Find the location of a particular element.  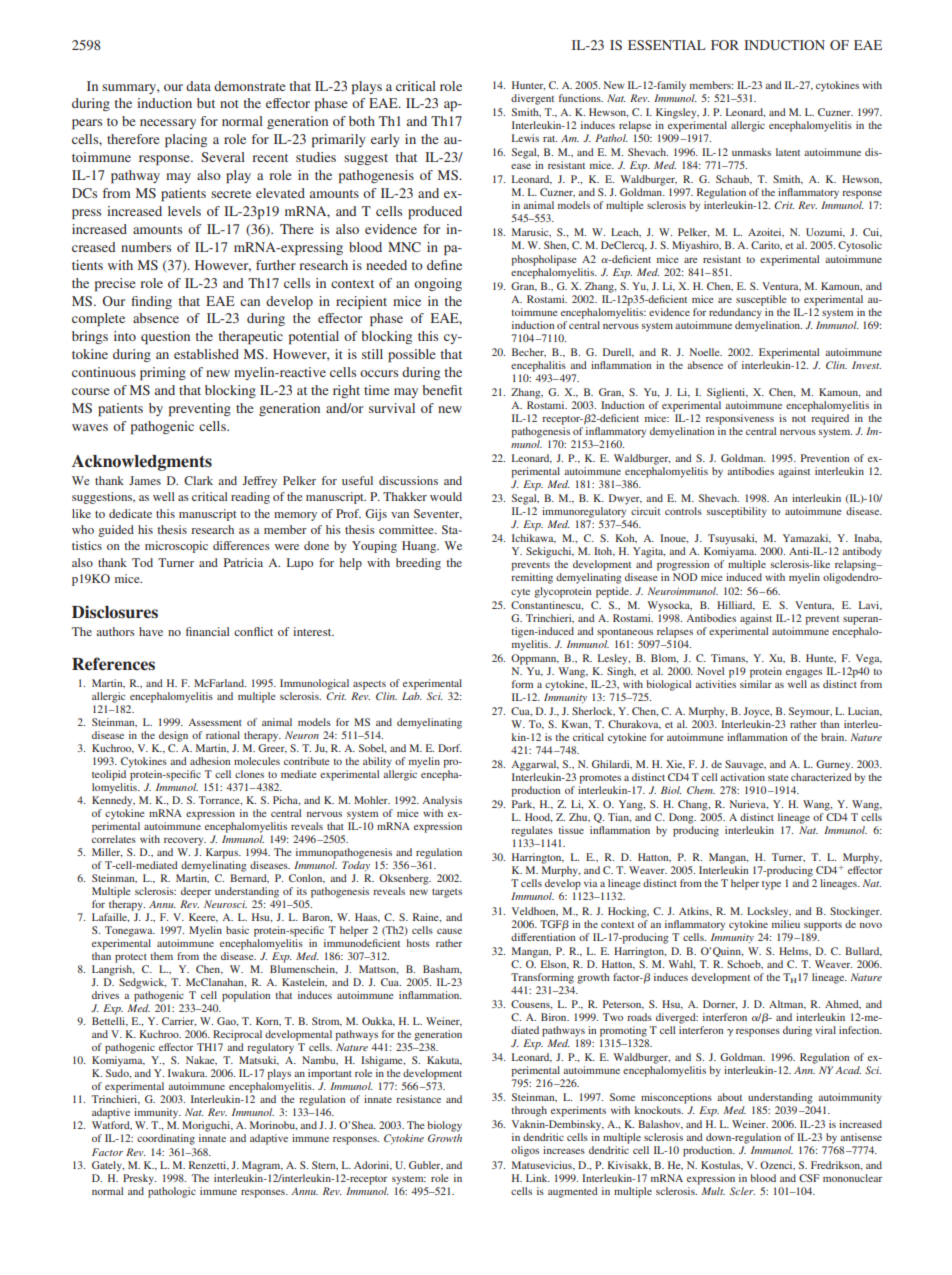

Link is located at coordinates (538, 1178).
